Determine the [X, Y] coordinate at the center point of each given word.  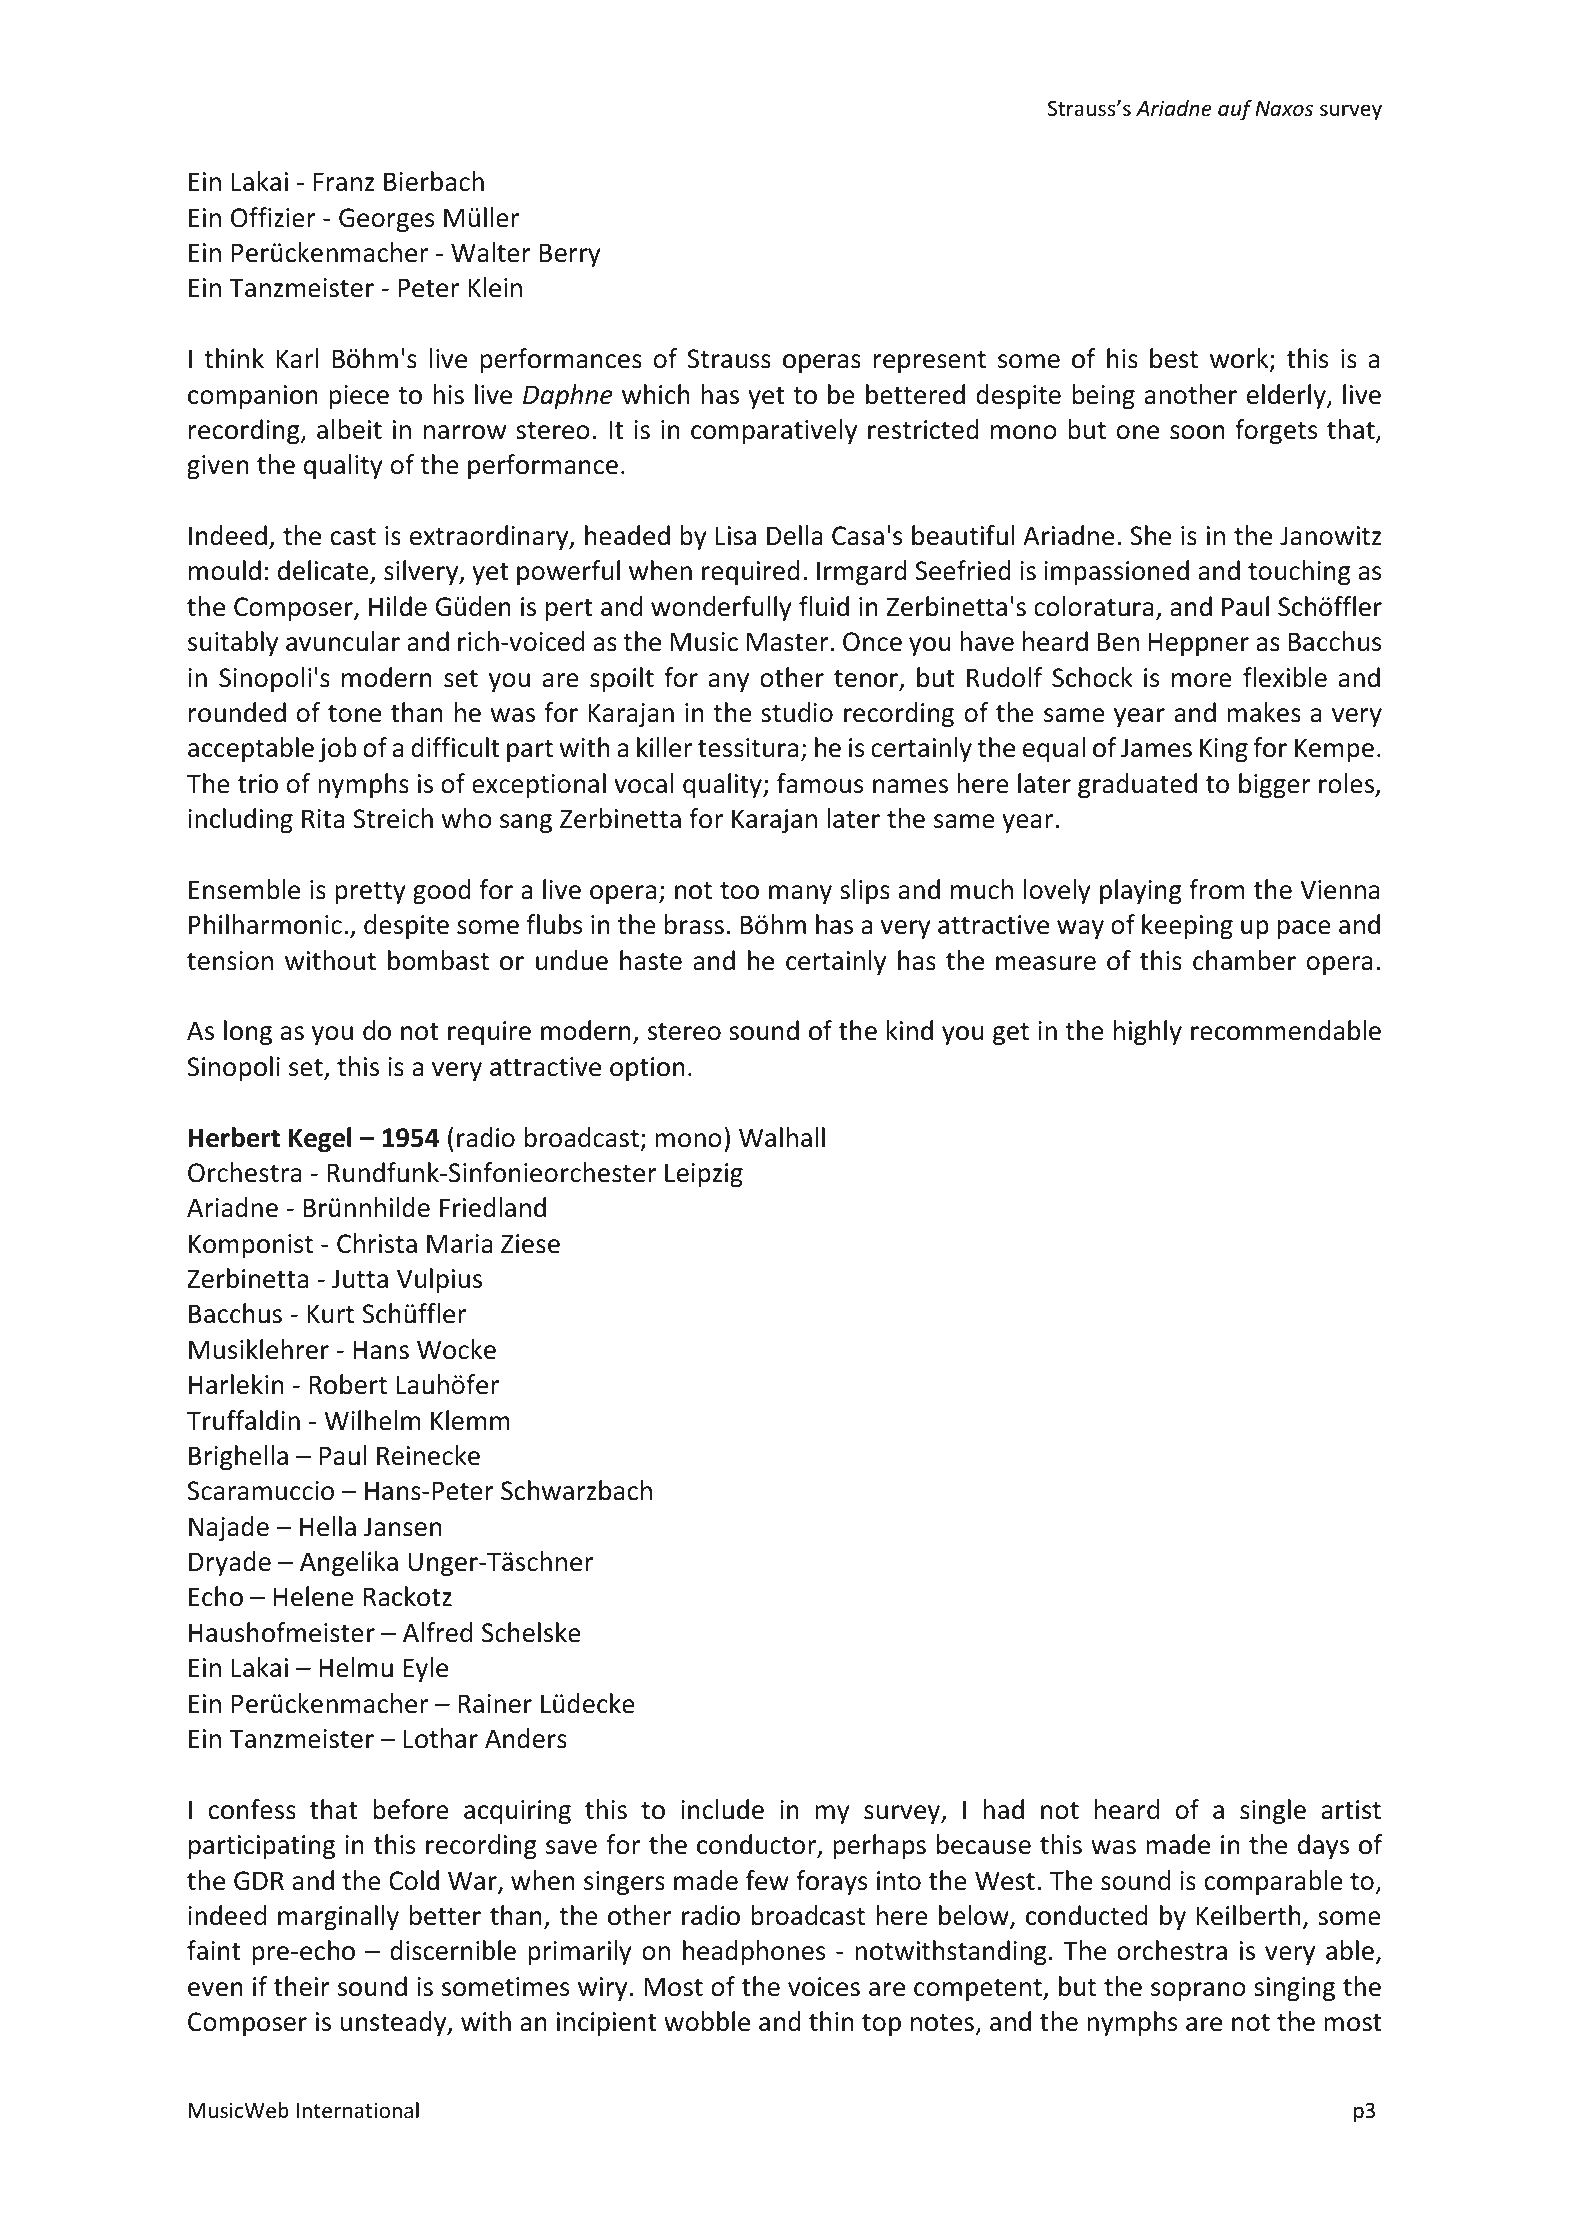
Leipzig [704, 1175]
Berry [570, 255]
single [1273, 1811]
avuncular [343, 641]
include [722, 1809]
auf [1235, 110]
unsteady [395, 2023]
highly [1148, 1032]
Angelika [349, 1563]
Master [789, 642]
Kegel [320, 1139]
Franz [344, 182]
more [1202, 680]
